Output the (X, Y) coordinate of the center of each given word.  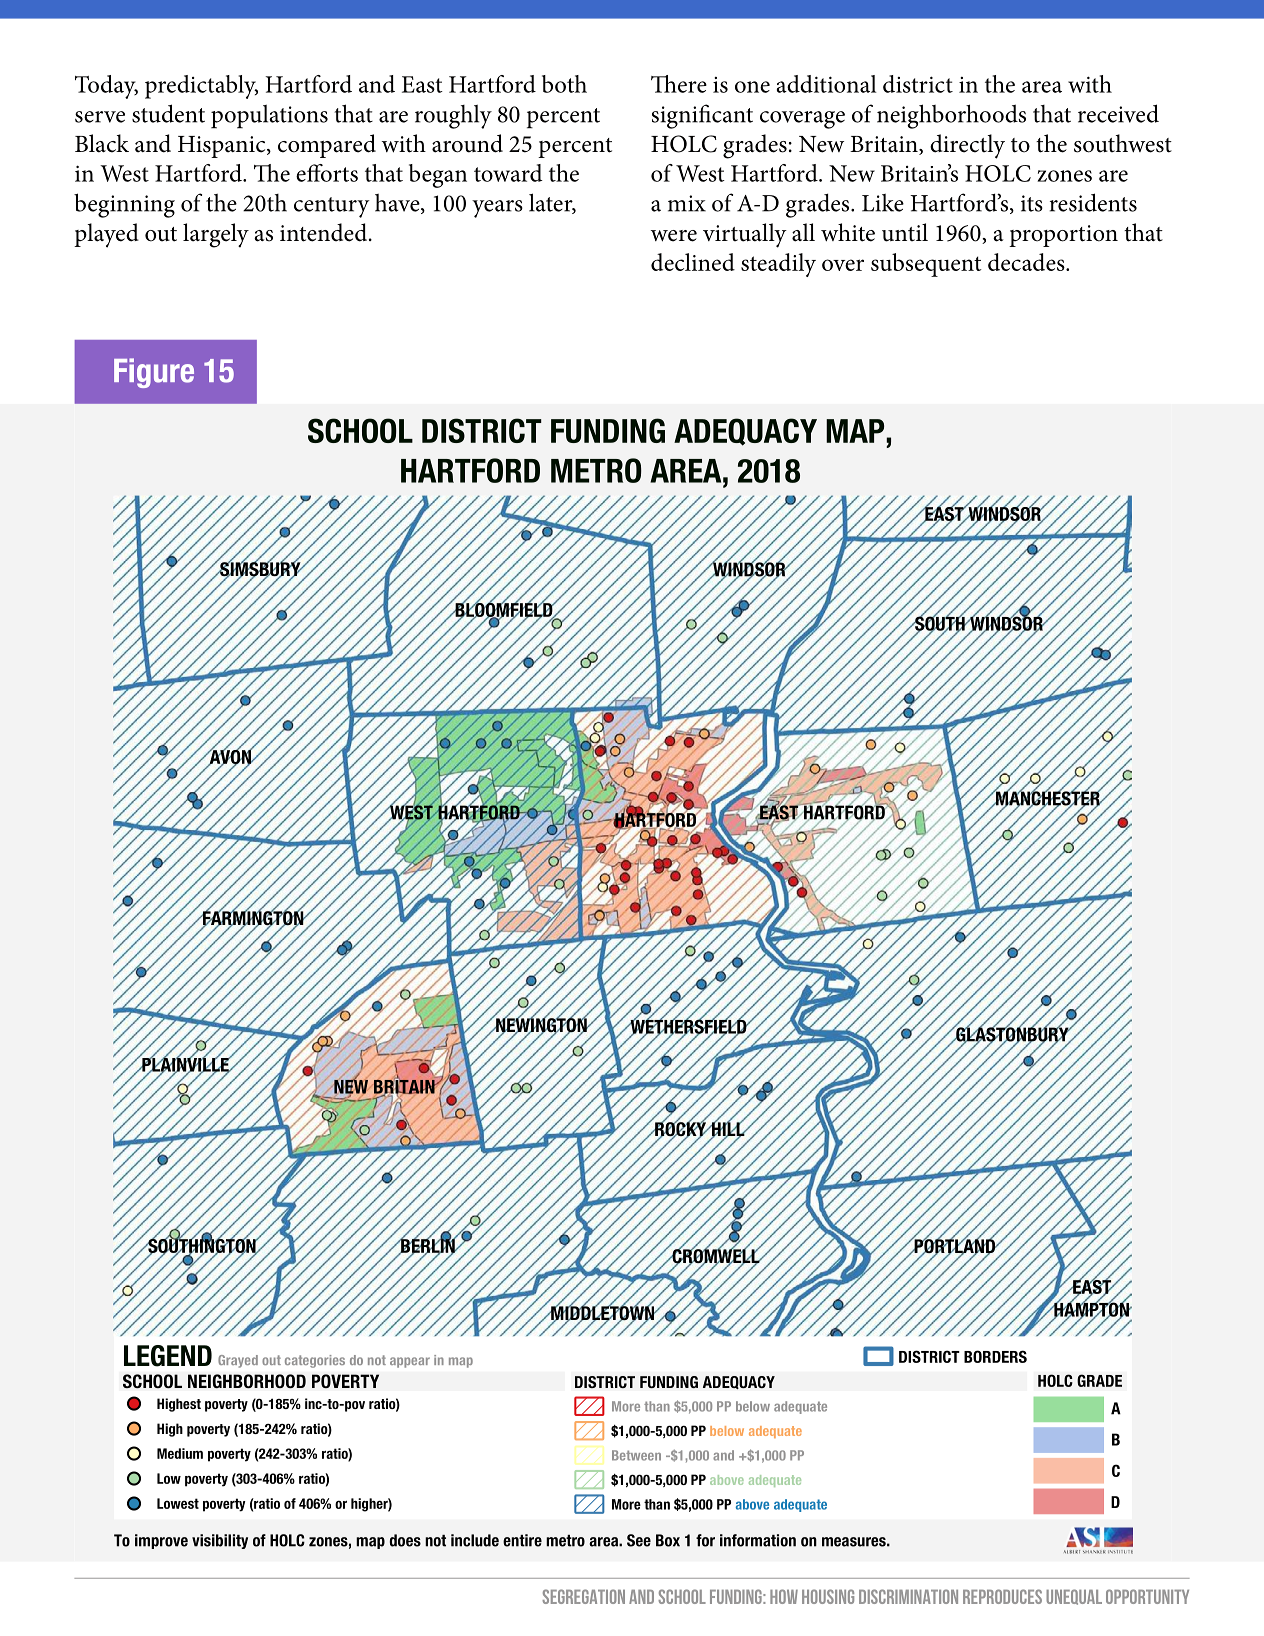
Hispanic (223, 147)
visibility (220, 1541)
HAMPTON (1091, 1309)
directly (967, 146)
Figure (154, 373)
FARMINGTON (253, 918)
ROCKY (681, 1129)
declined (693, 262)
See (639, 1540)
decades (1027, 262)
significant (702, 116)
